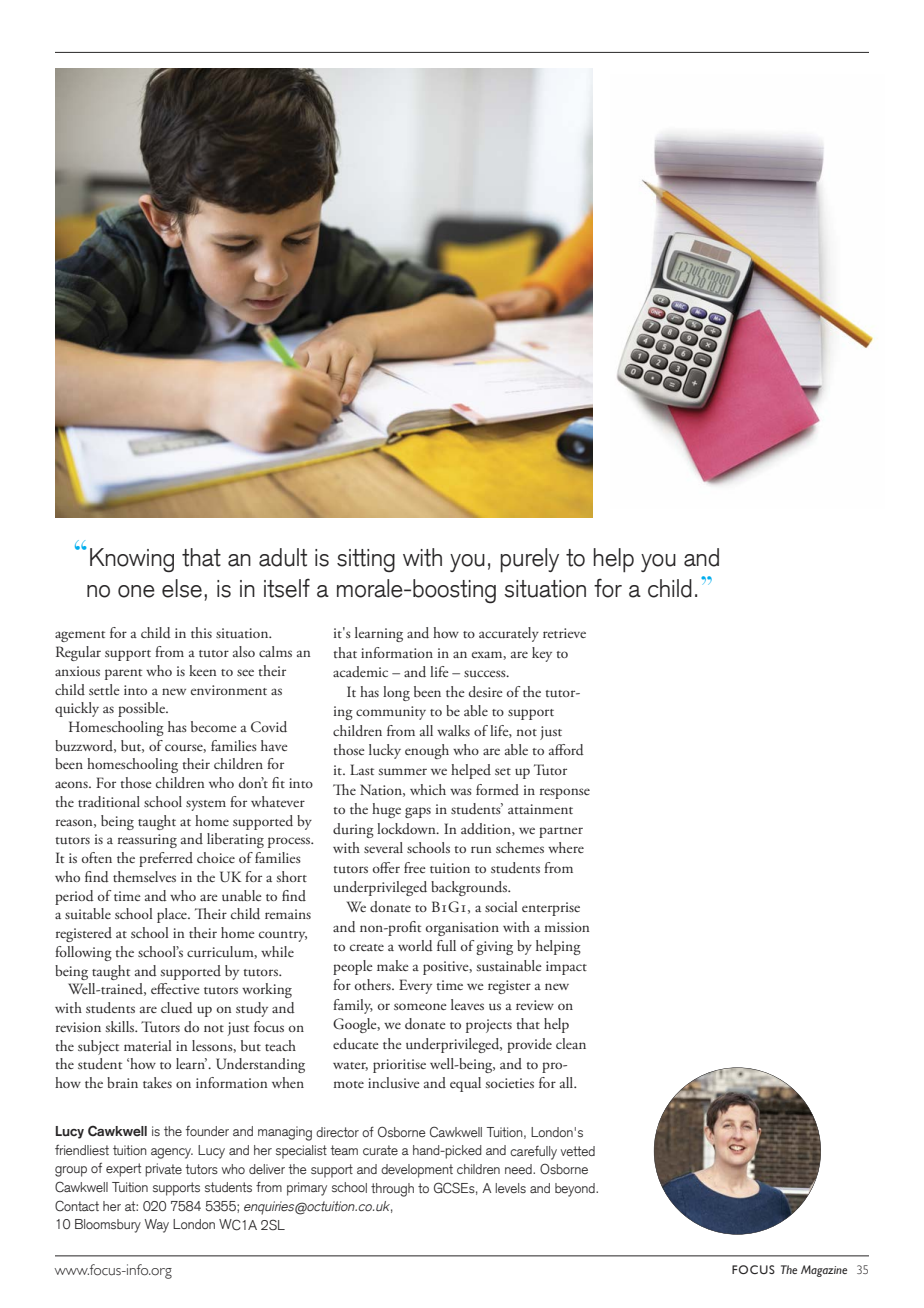  What do you see at coordinates (571, 1043) in the image?
I see `clean` at bounding box center [571, 1043].
